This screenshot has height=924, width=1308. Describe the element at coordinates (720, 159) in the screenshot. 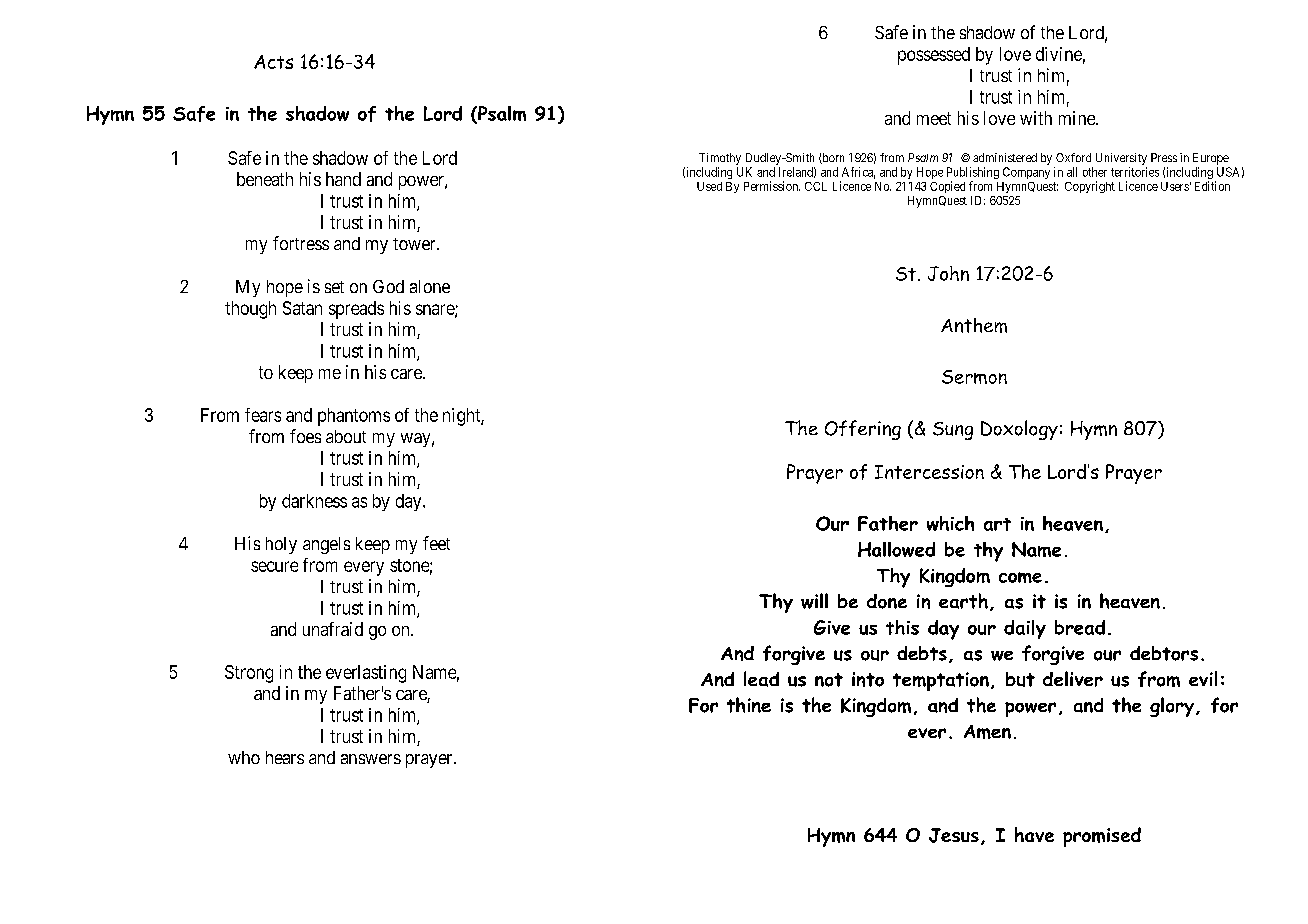

I see `Timothy` at that location.
